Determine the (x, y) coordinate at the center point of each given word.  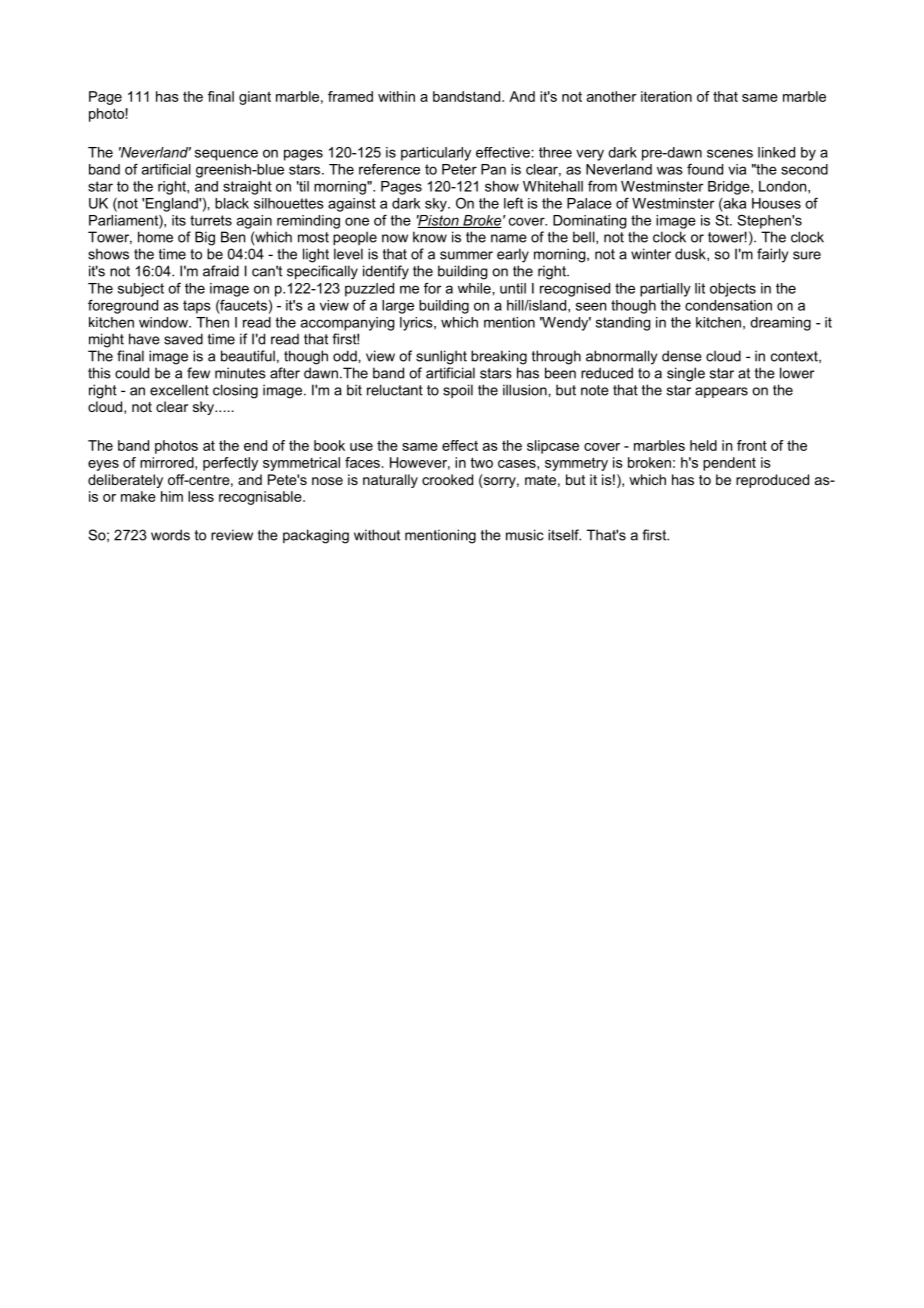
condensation (728, 305)
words (170, 535)
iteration (666, 96)
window (164, 322)
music (524, 535)
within (396, 96)
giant (255, 98)
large (398, 307)
